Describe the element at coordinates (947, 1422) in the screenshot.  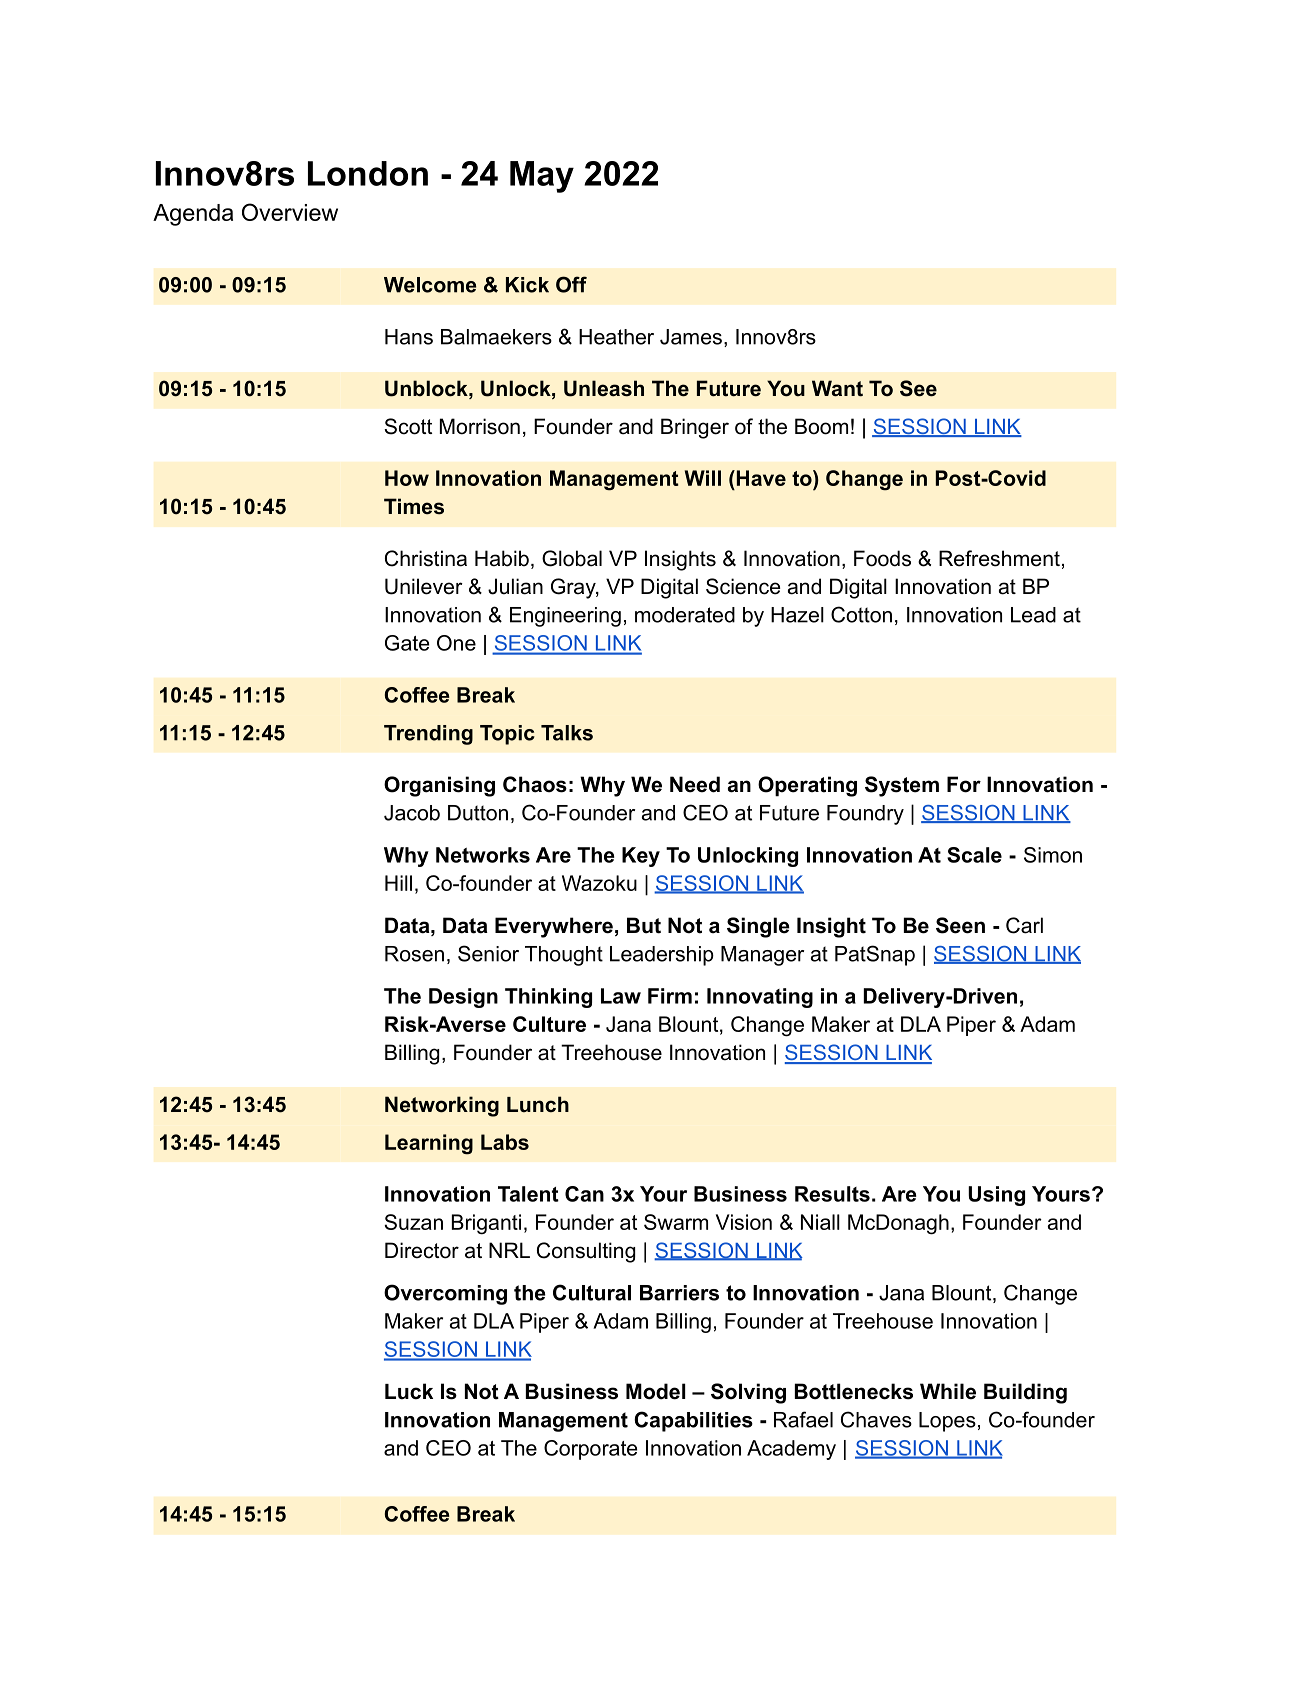
I see `Lopes` at that location.
